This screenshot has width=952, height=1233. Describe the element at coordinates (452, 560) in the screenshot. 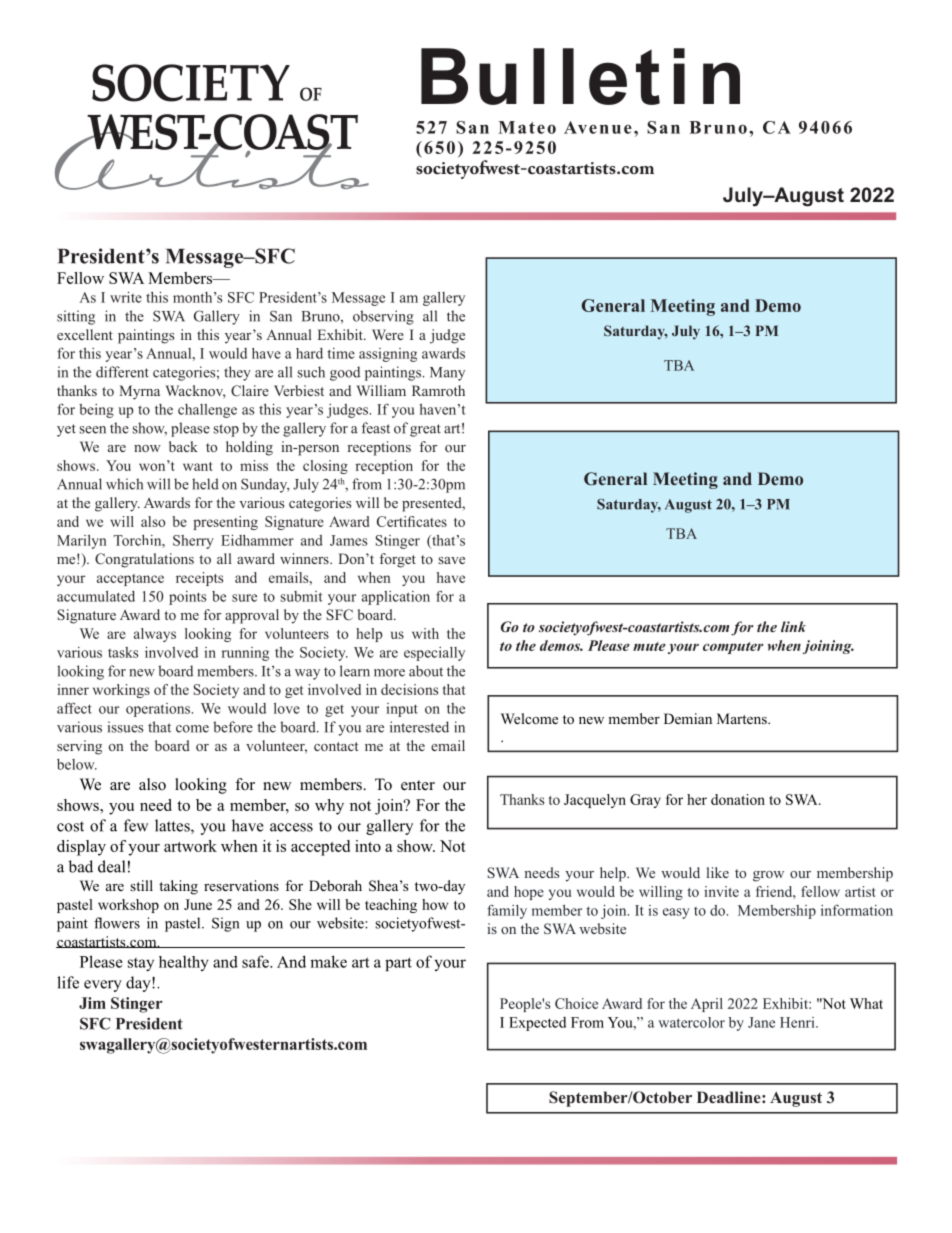

I see `save` at that location.
